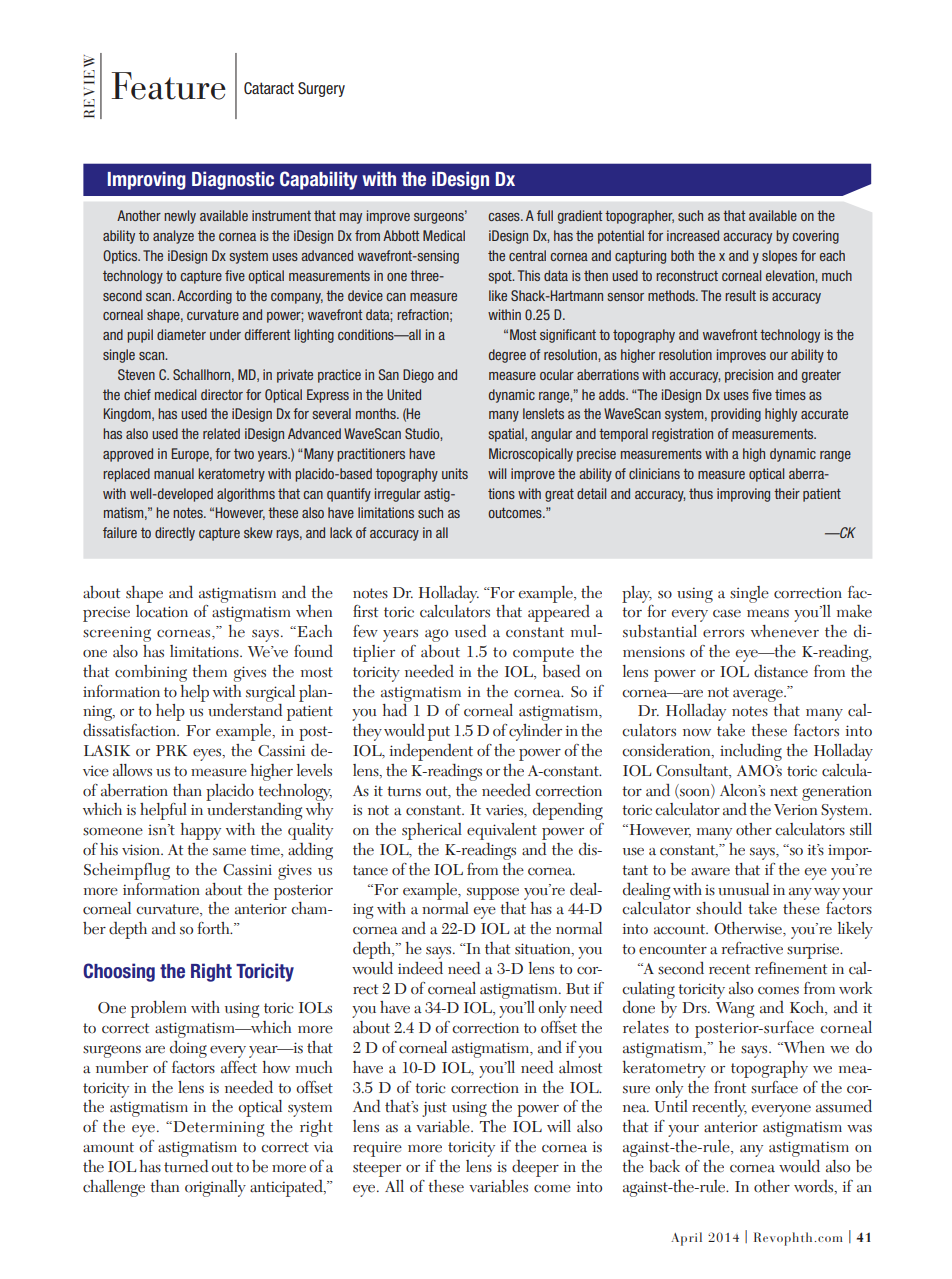  Describe the element at coordinates (815, 237) in the screenshot. I see `covering` at that location.
